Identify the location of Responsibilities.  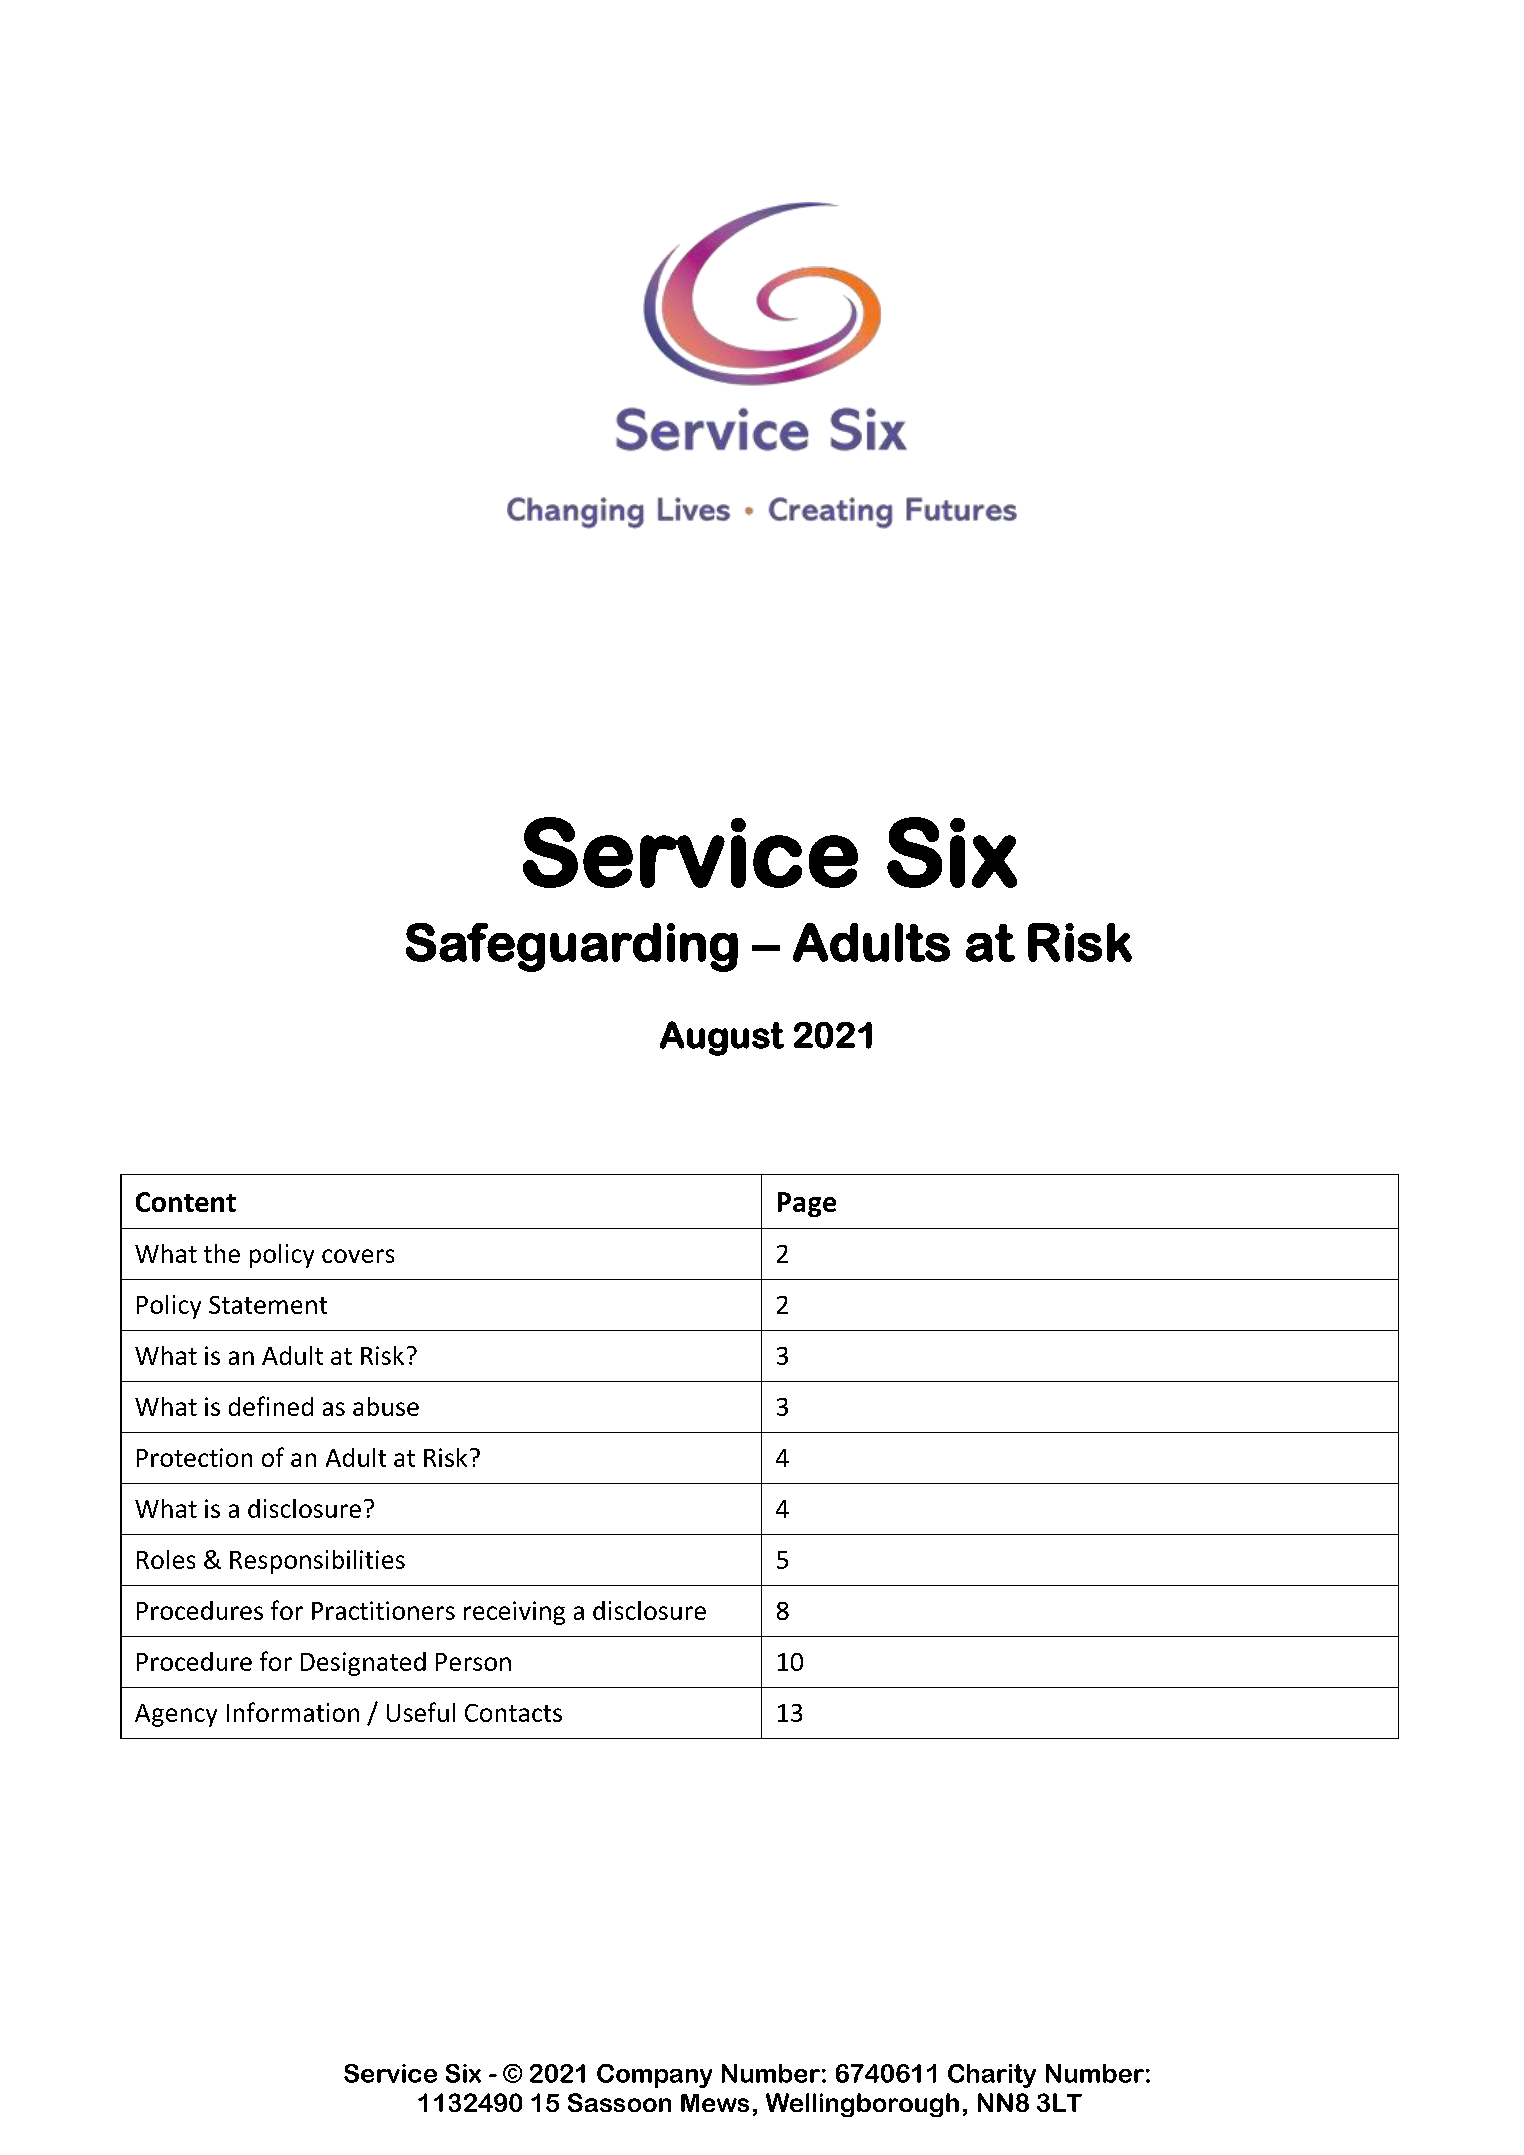
(317, 1562).
